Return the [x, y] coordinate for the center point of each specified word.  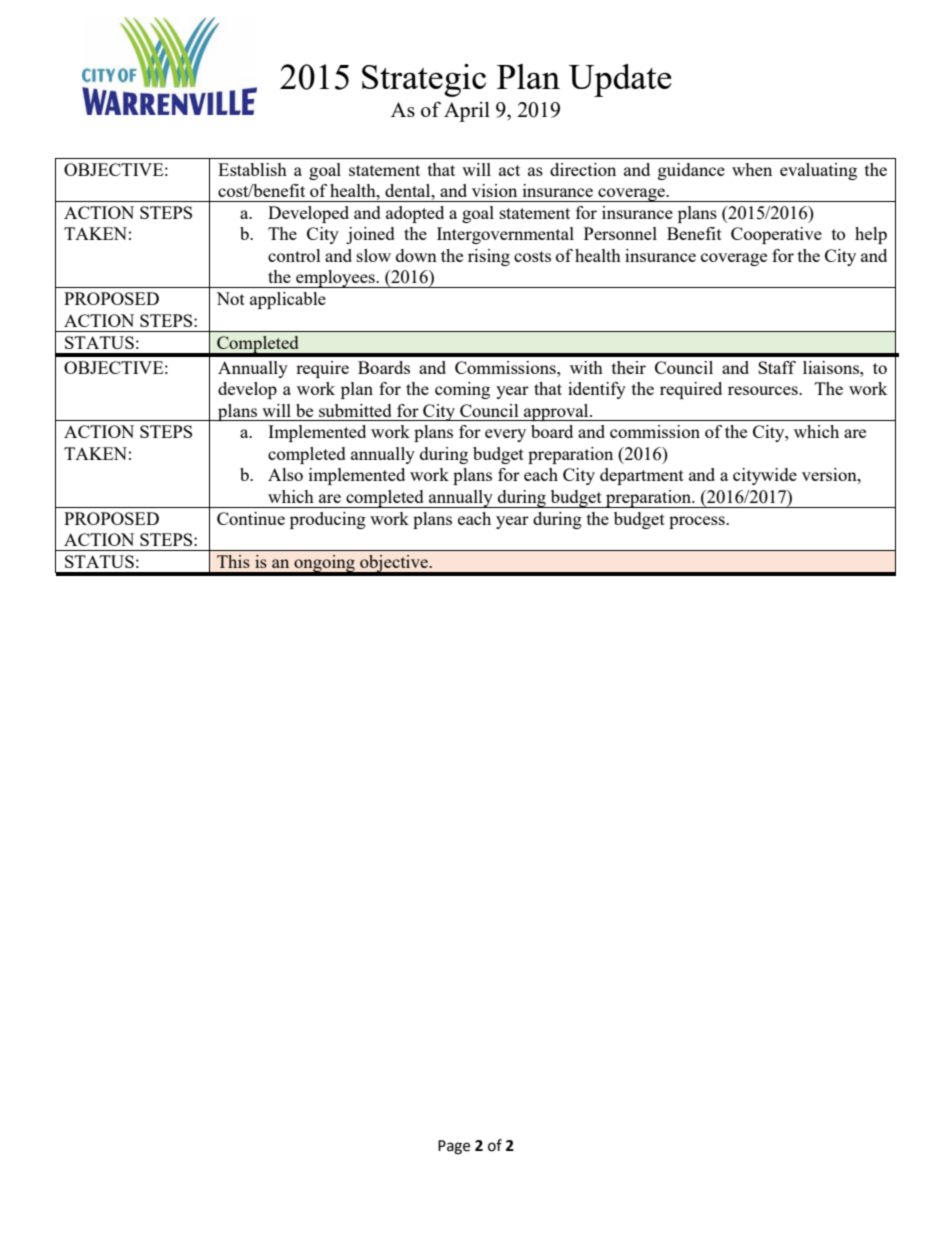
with [586, 367]
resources [764, 390]
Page [454, 1147]
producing [328, 520]
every [505, 435]
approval [556, 412]
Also [285, 474]
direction [583, 169]
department [642, 476]
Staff [777, 367]
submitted [355, 410]
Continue [251, 518]
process [698, 522]
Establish [252, 169]
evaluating [818, 171]
